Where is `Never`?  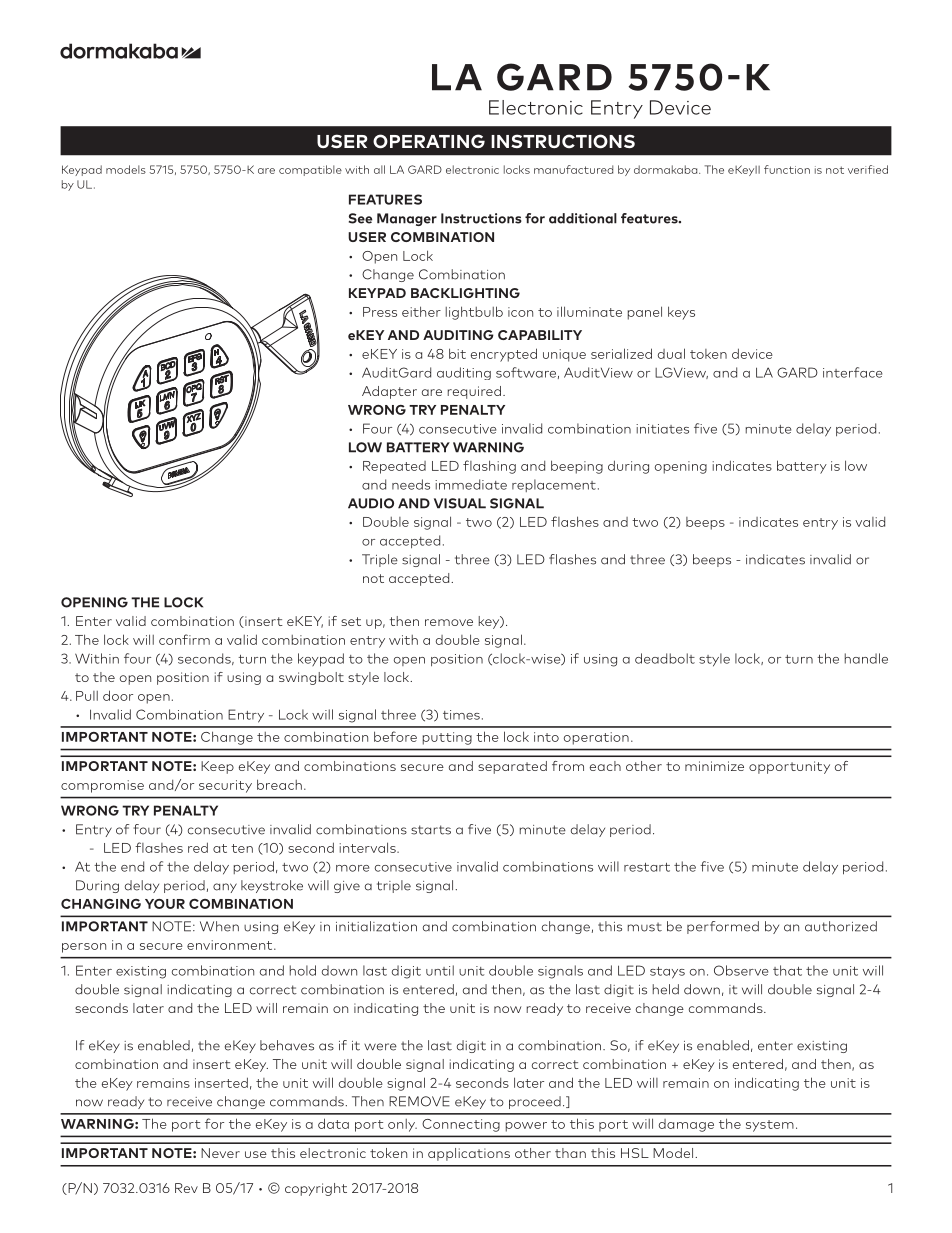 Never is located at coordinates (220, 1153).
